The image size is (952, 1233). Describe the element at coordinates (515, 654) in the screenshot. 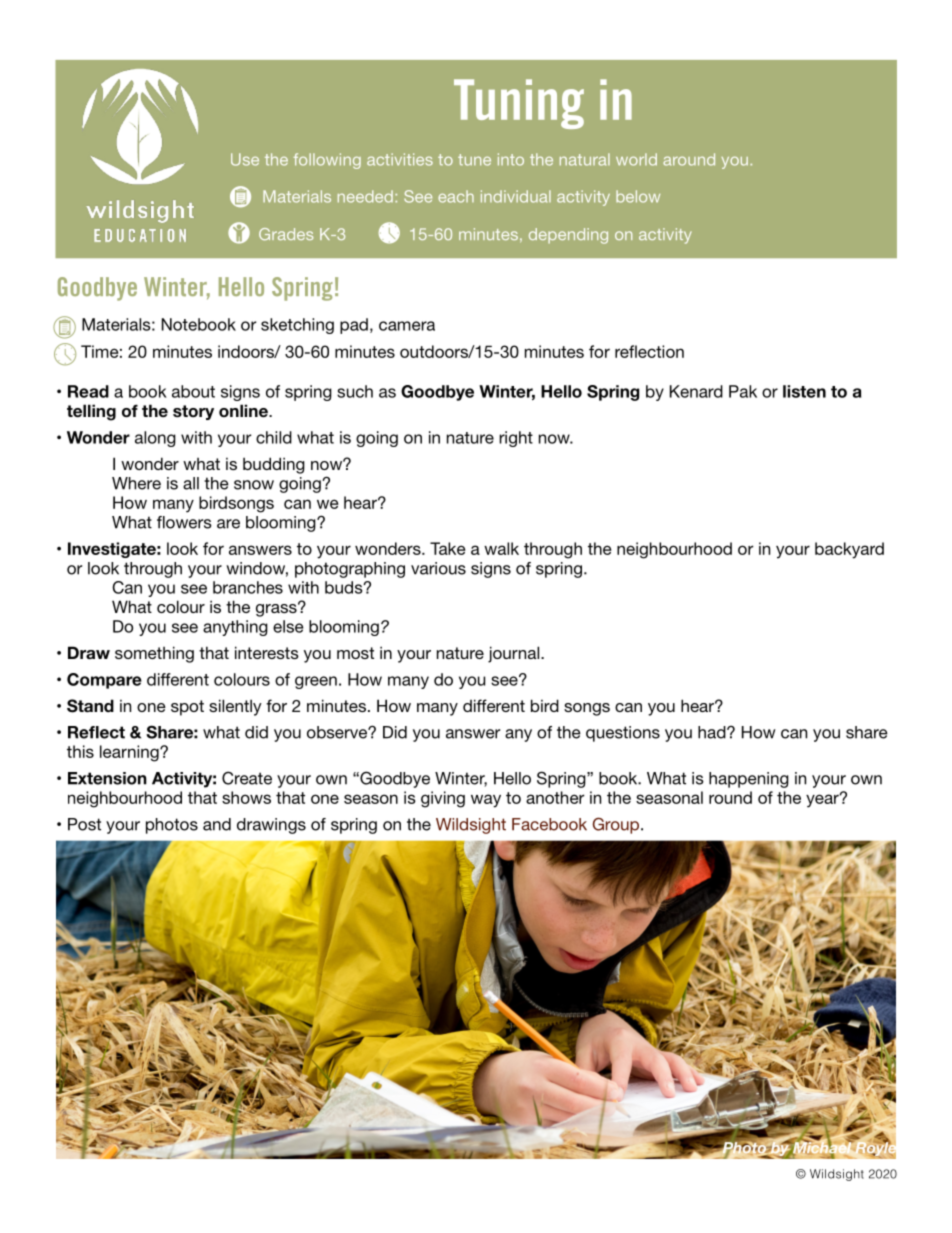

I see `journal` at that location.
